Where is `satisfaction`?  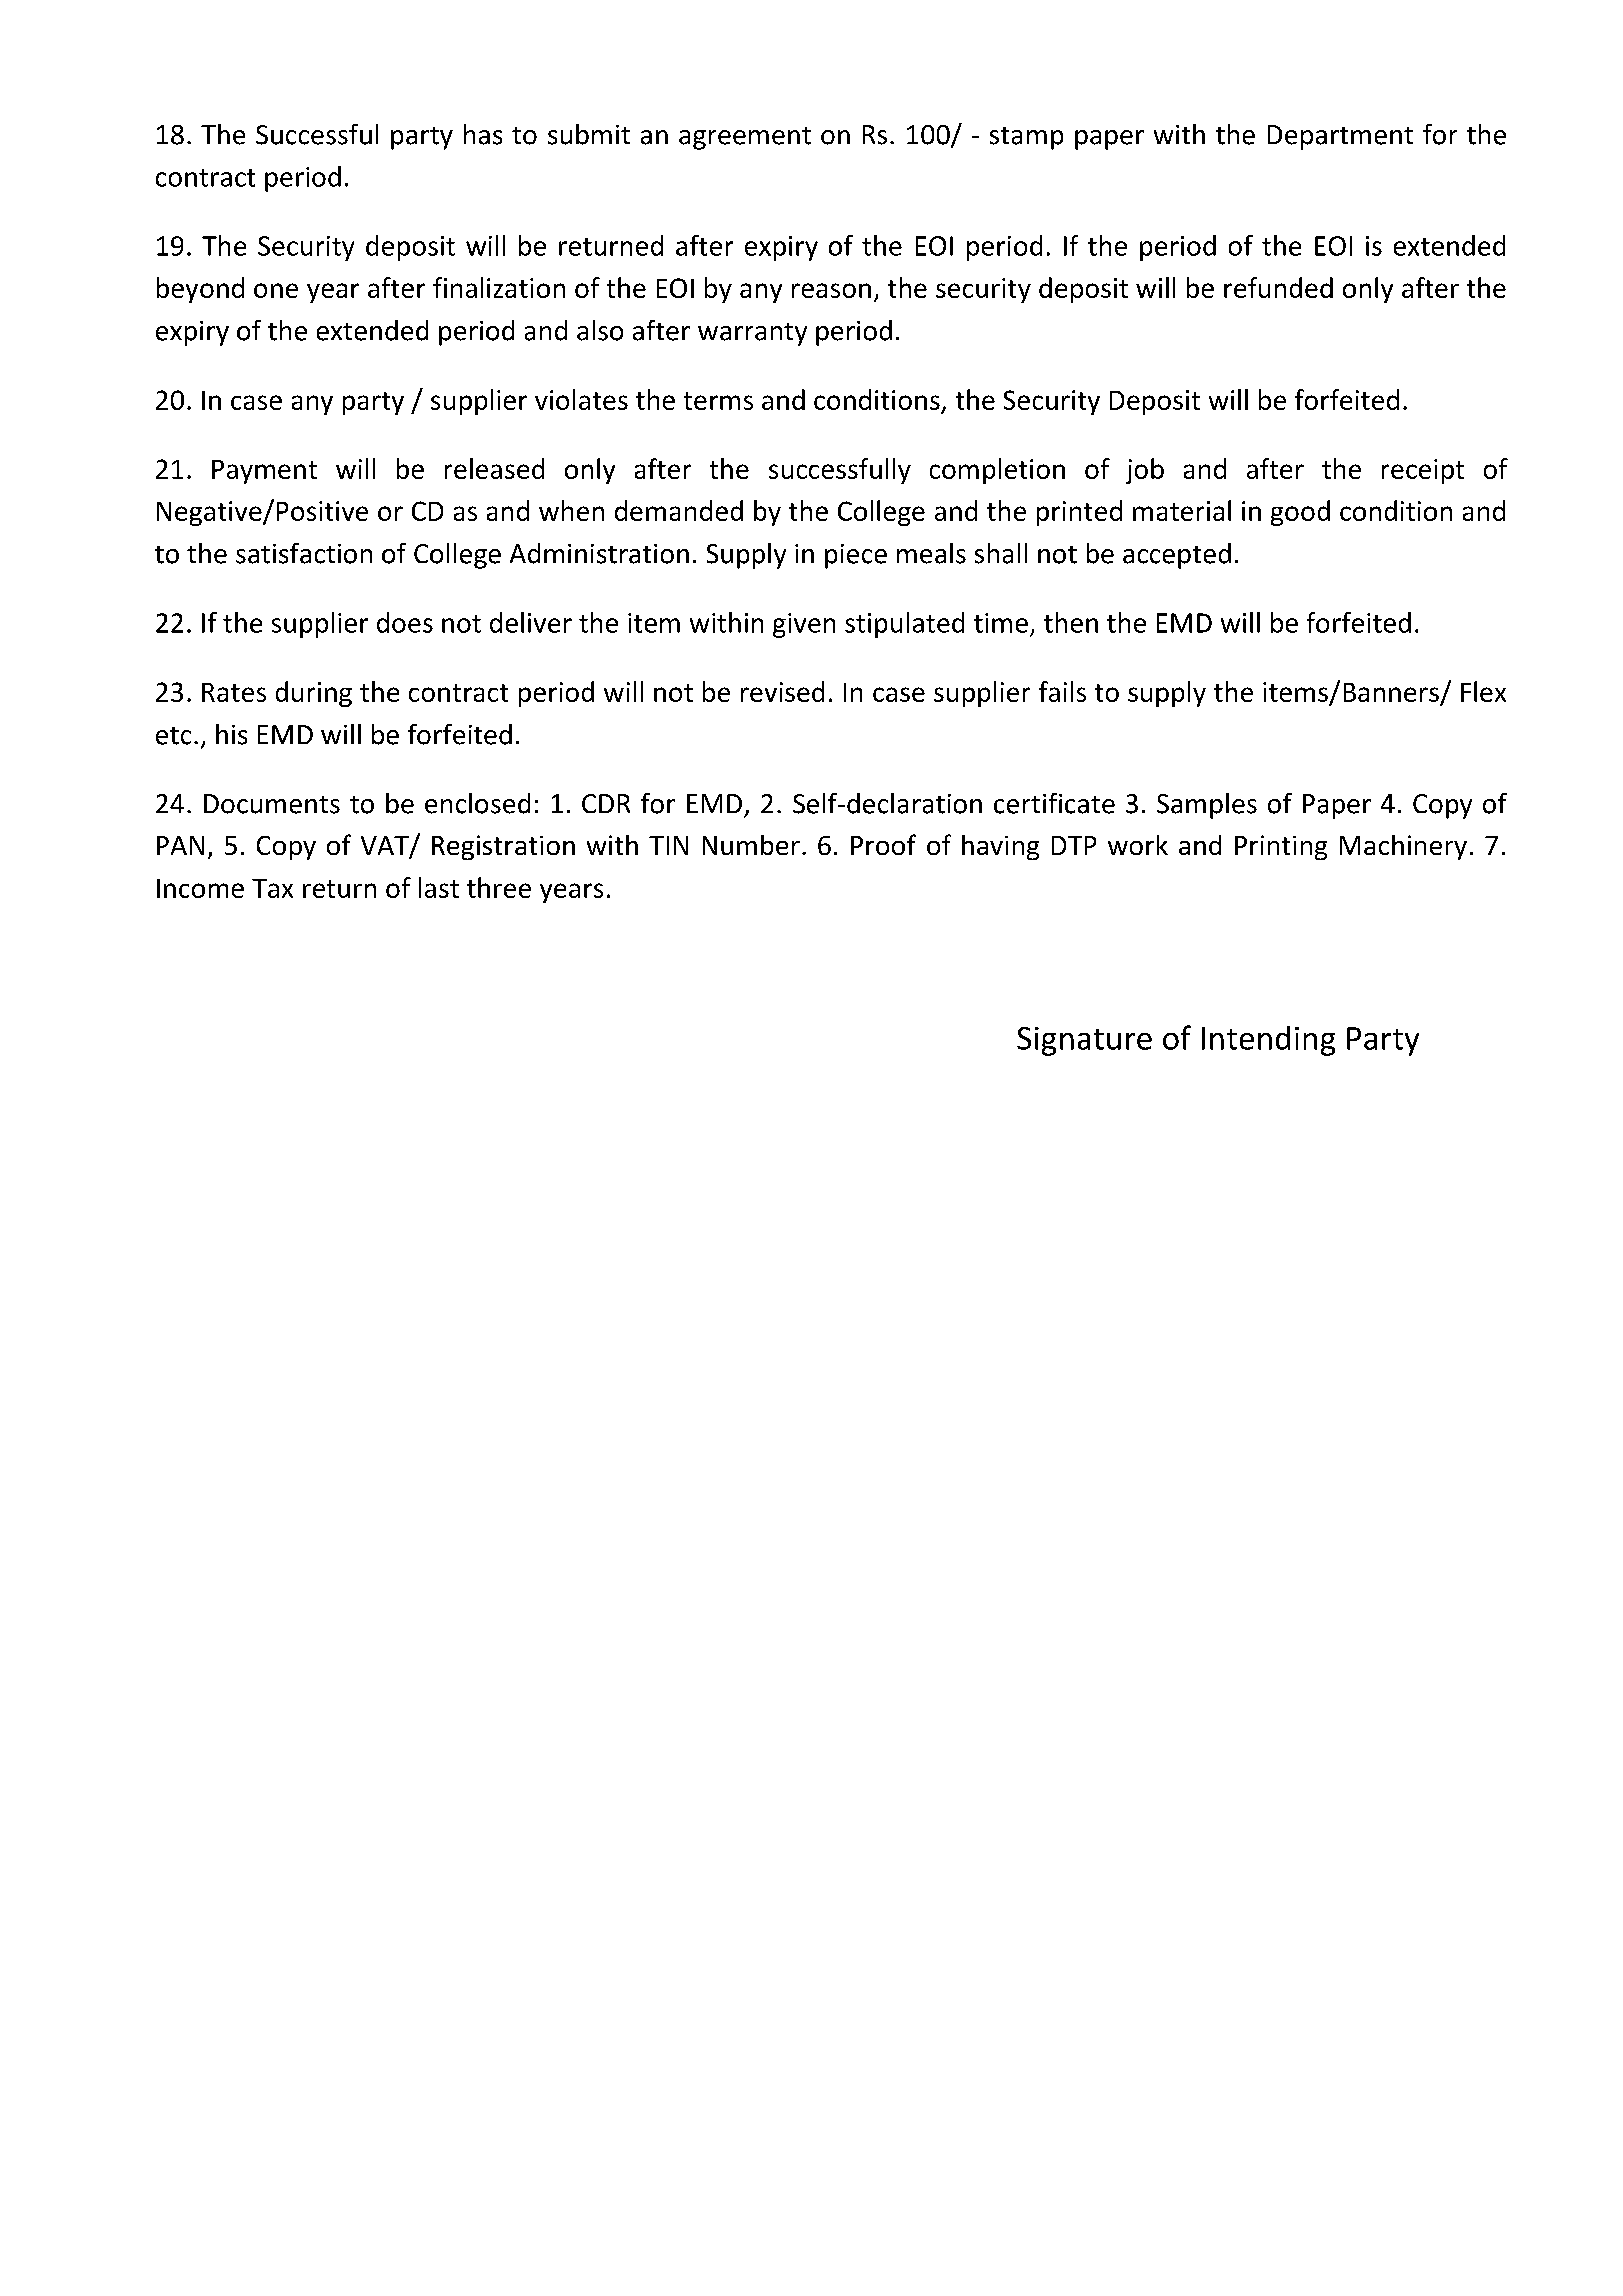 satisfaction is located at coordinates (304, 553).
